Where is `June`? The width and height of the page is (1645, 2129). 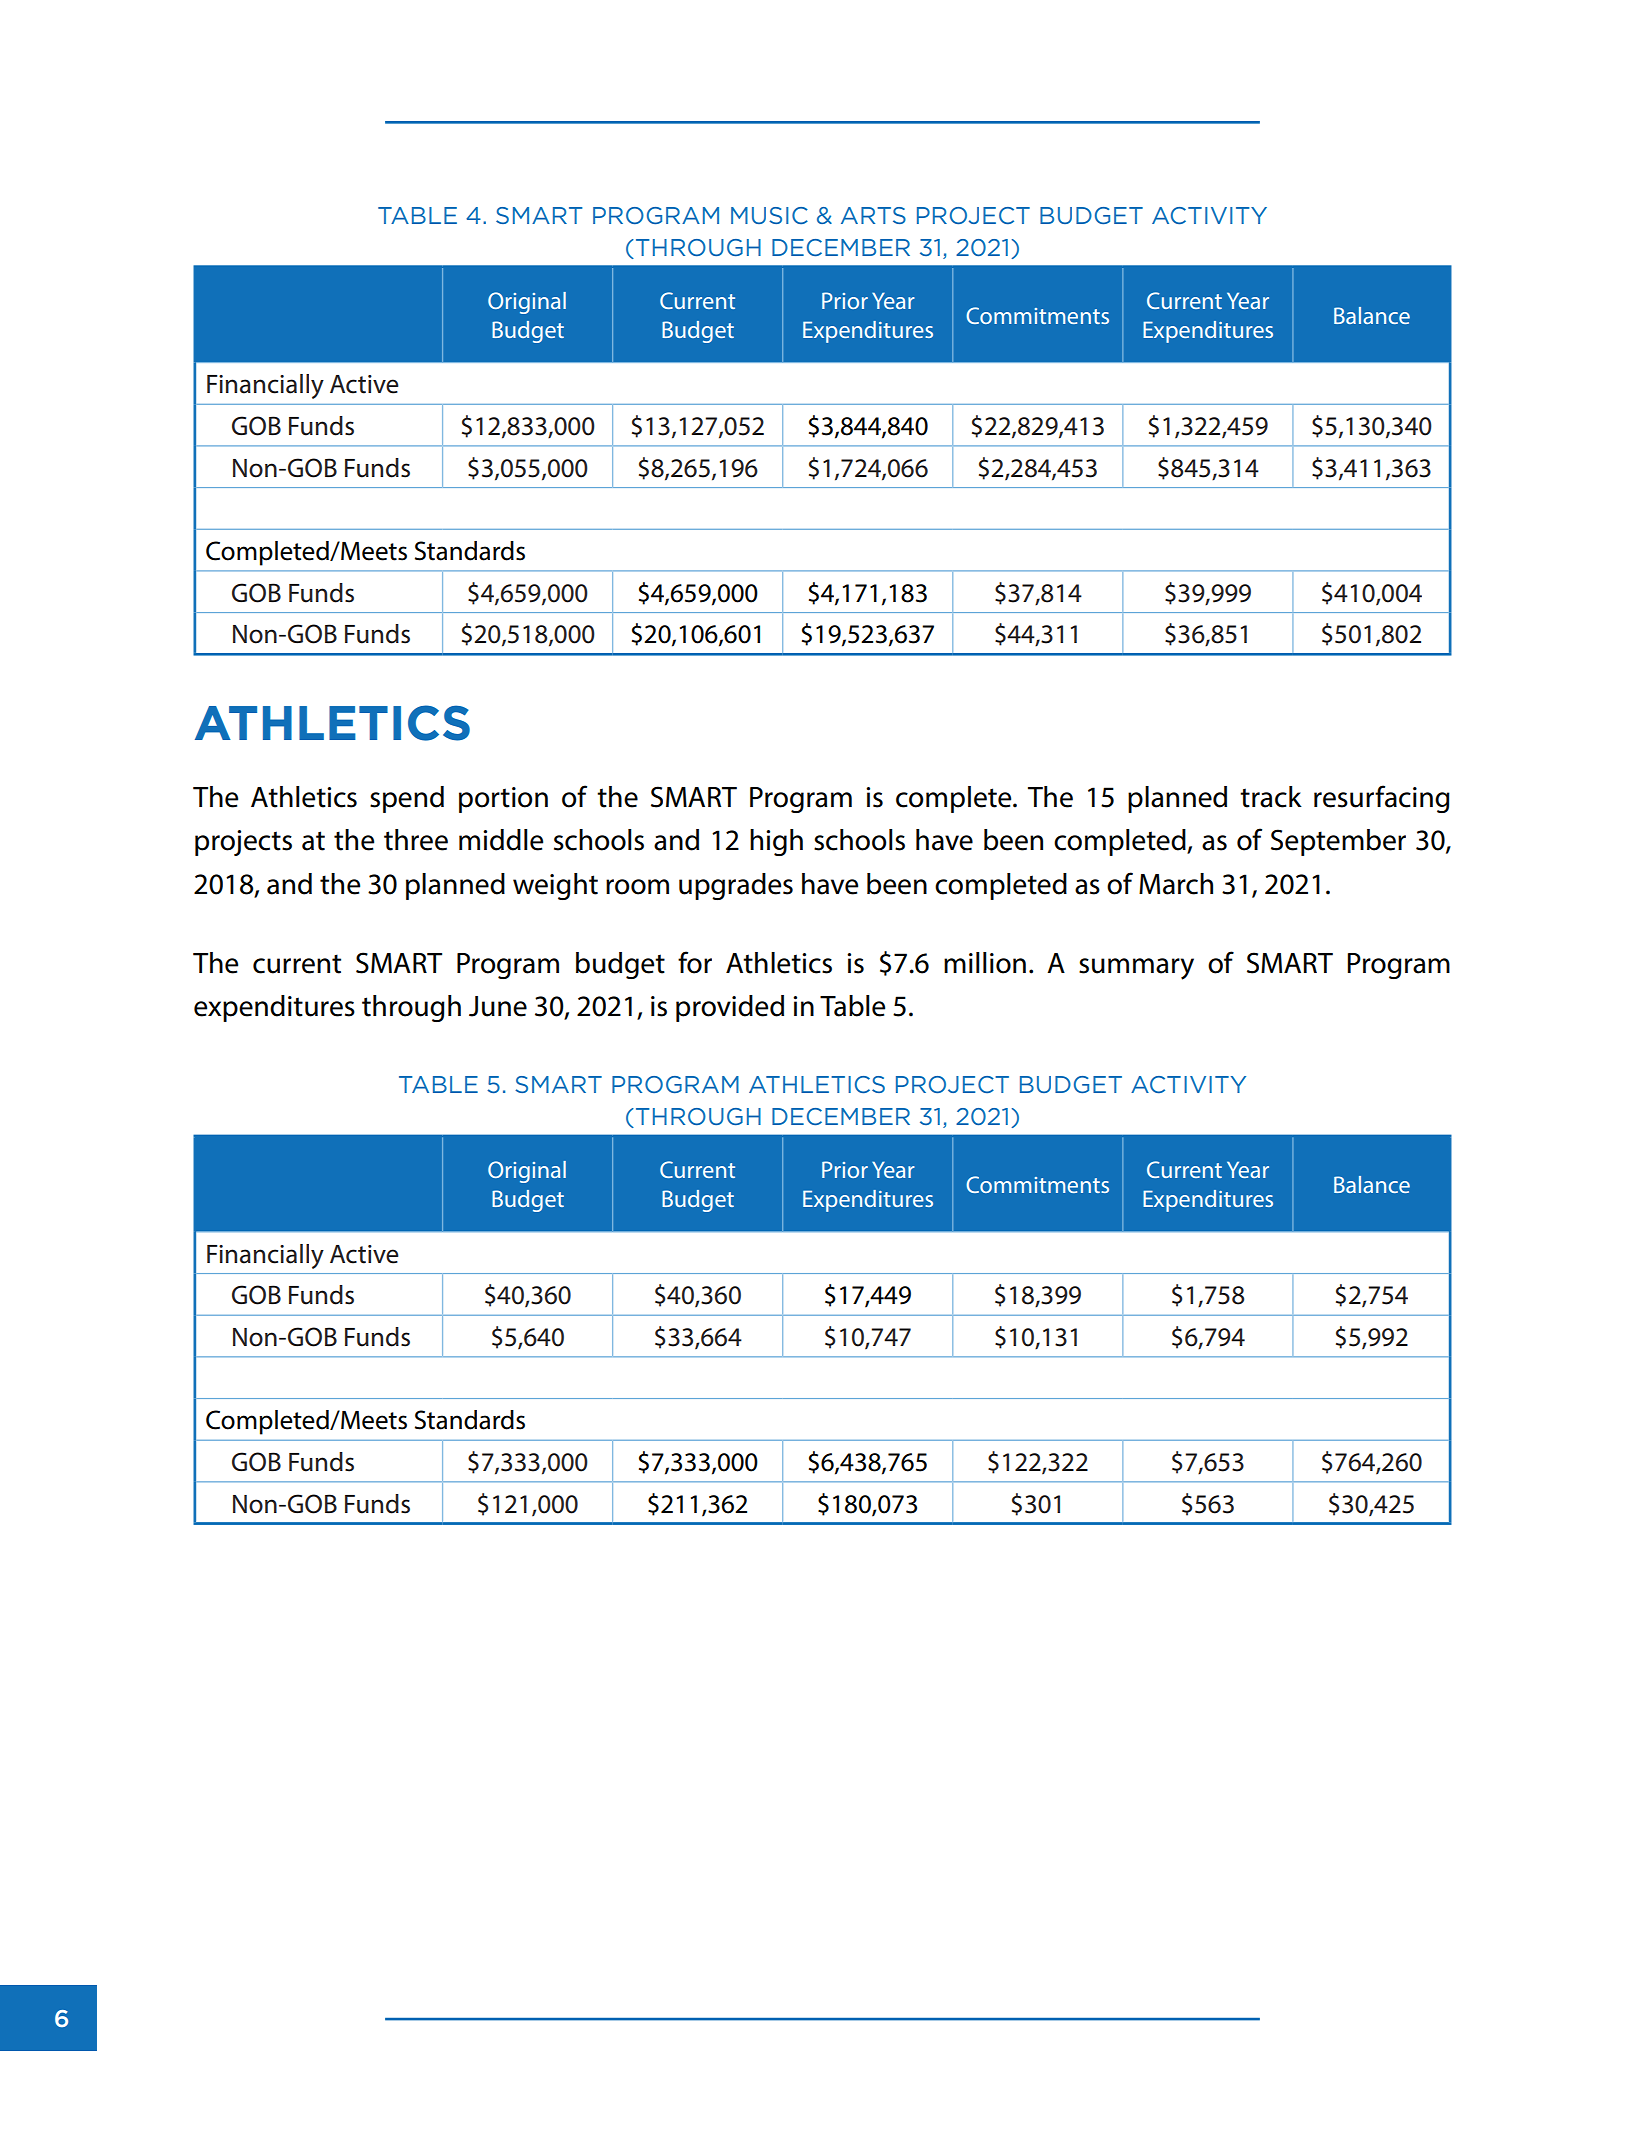
June is located at coordinates (498, 1006).
